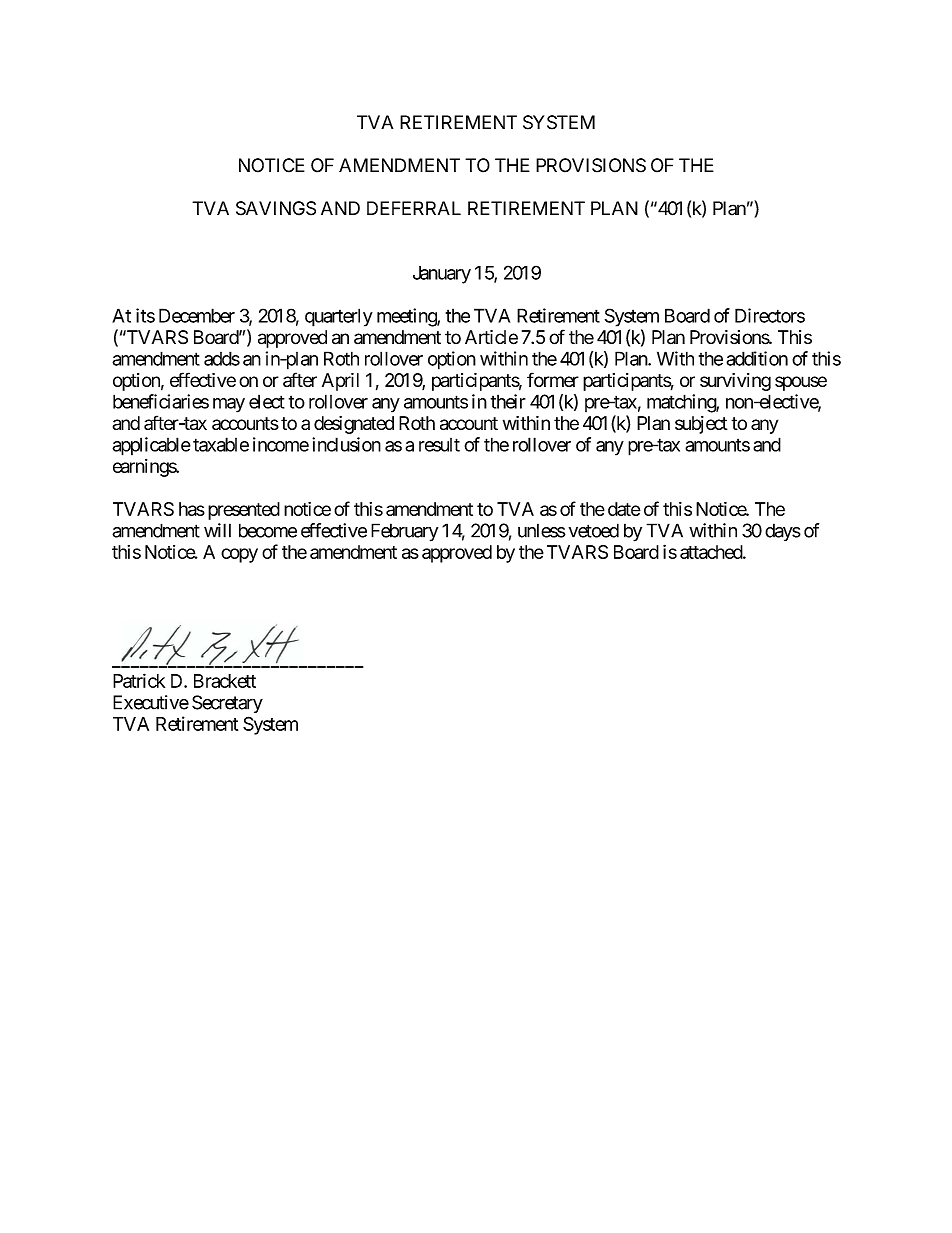  I want to click on Secretary, so click(227, 704).
